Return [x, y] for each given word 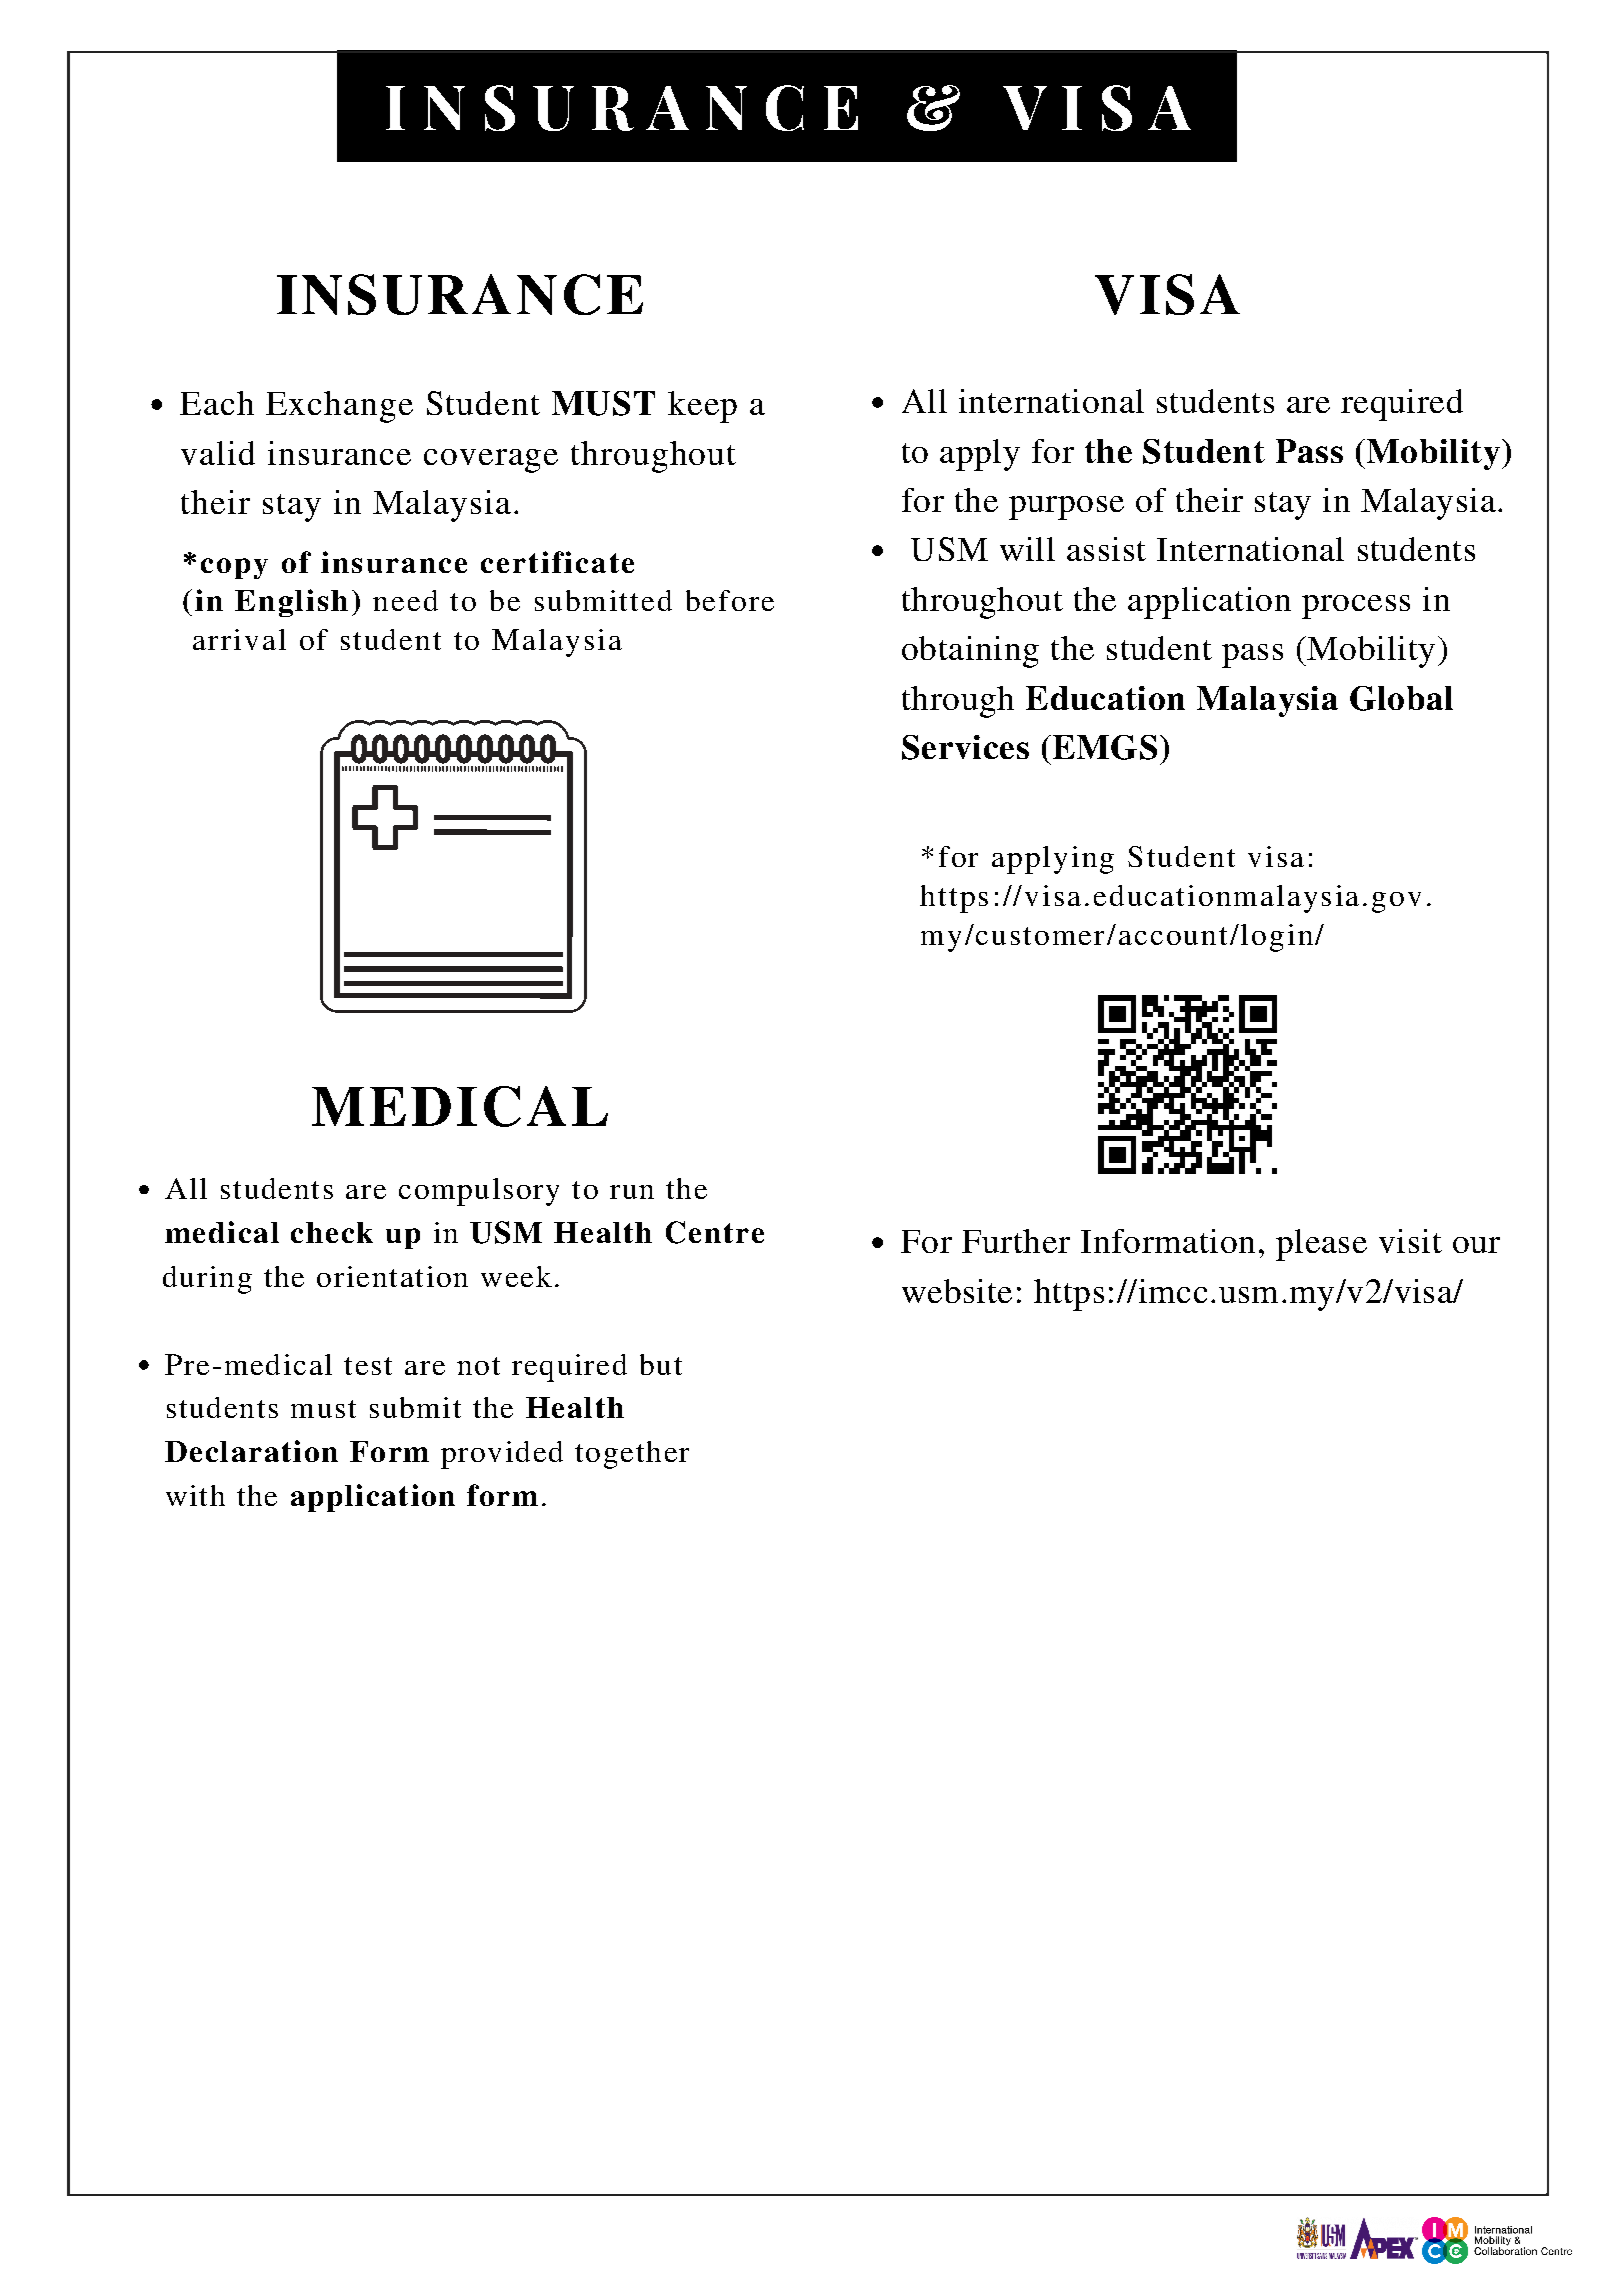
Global [1401, 698]
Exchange [339, 407]
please [1321, 1245]
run [632, 1192]
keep [702, 407]
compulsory [479, 1192]
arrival [239, 639]
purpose [1066, 508]
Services [965, 747]
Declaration [251, 1451]
